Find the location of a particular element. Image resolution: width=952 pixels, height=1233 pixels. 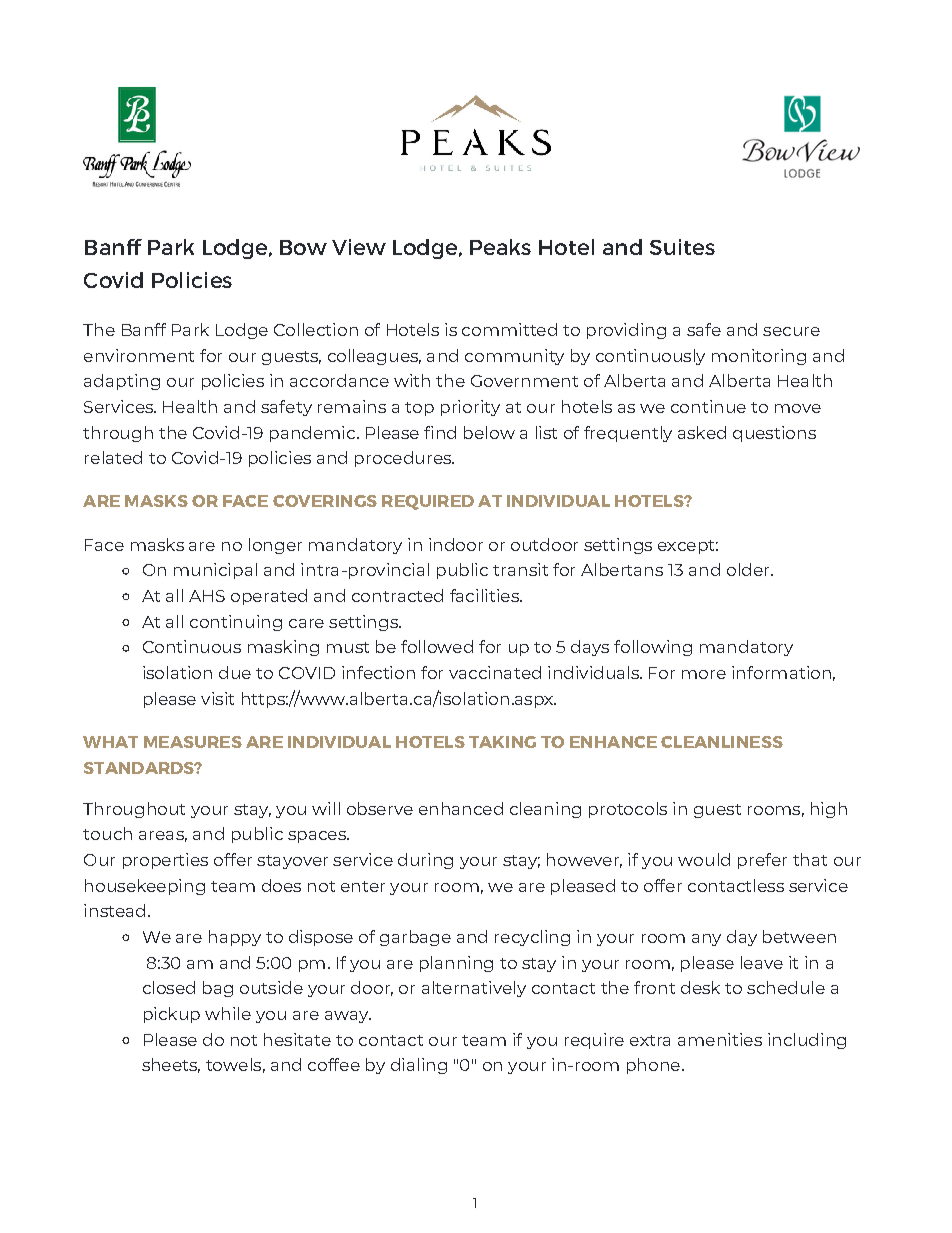

older is located at coordinates (749, 569).
